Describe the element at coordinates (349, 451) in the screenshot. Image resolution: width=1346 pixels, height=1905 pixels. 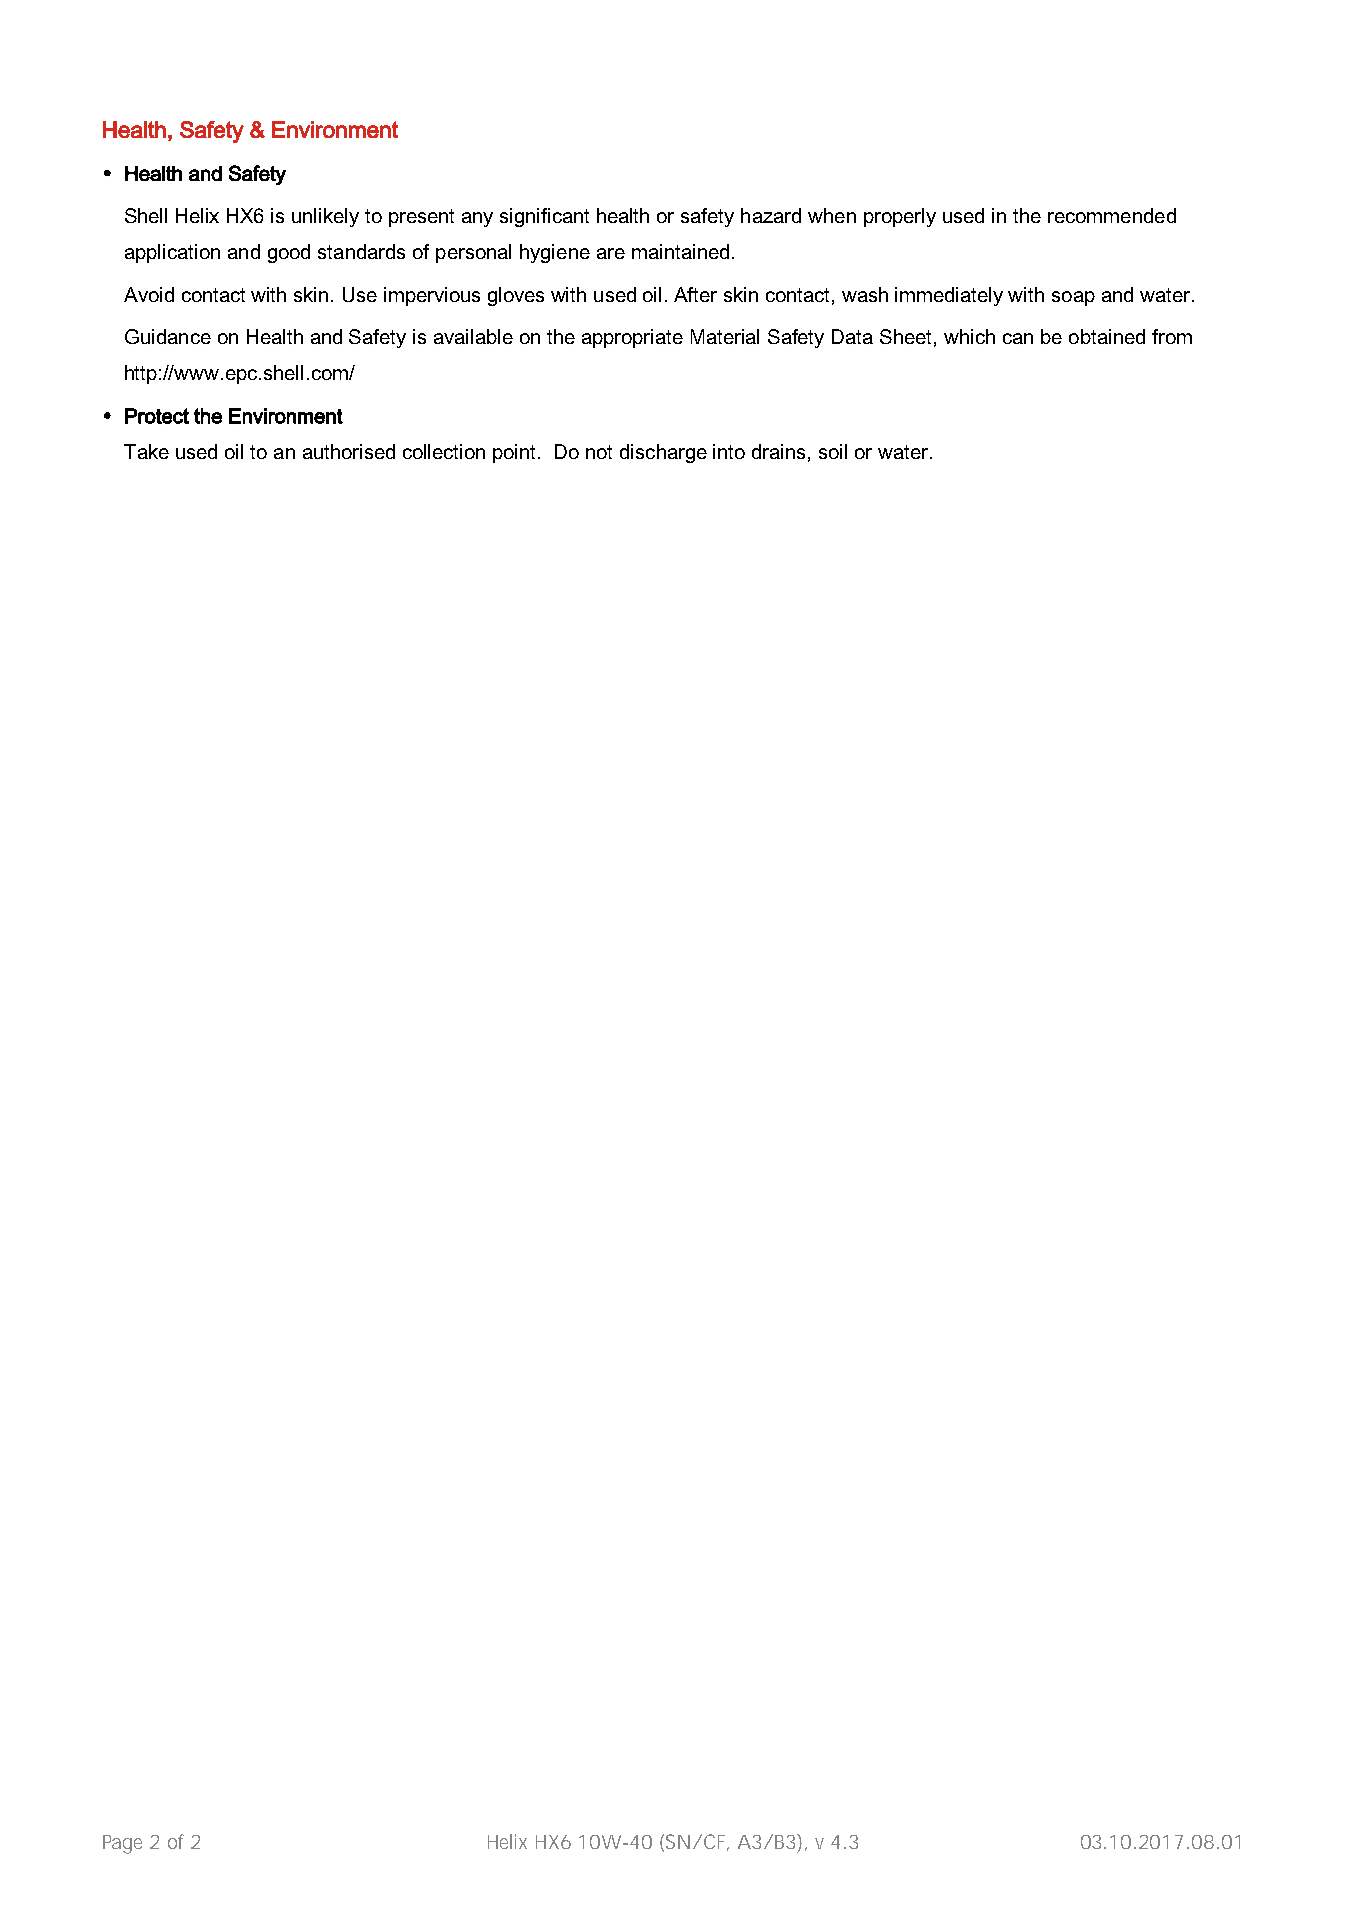
I see `authorised` at that location.
